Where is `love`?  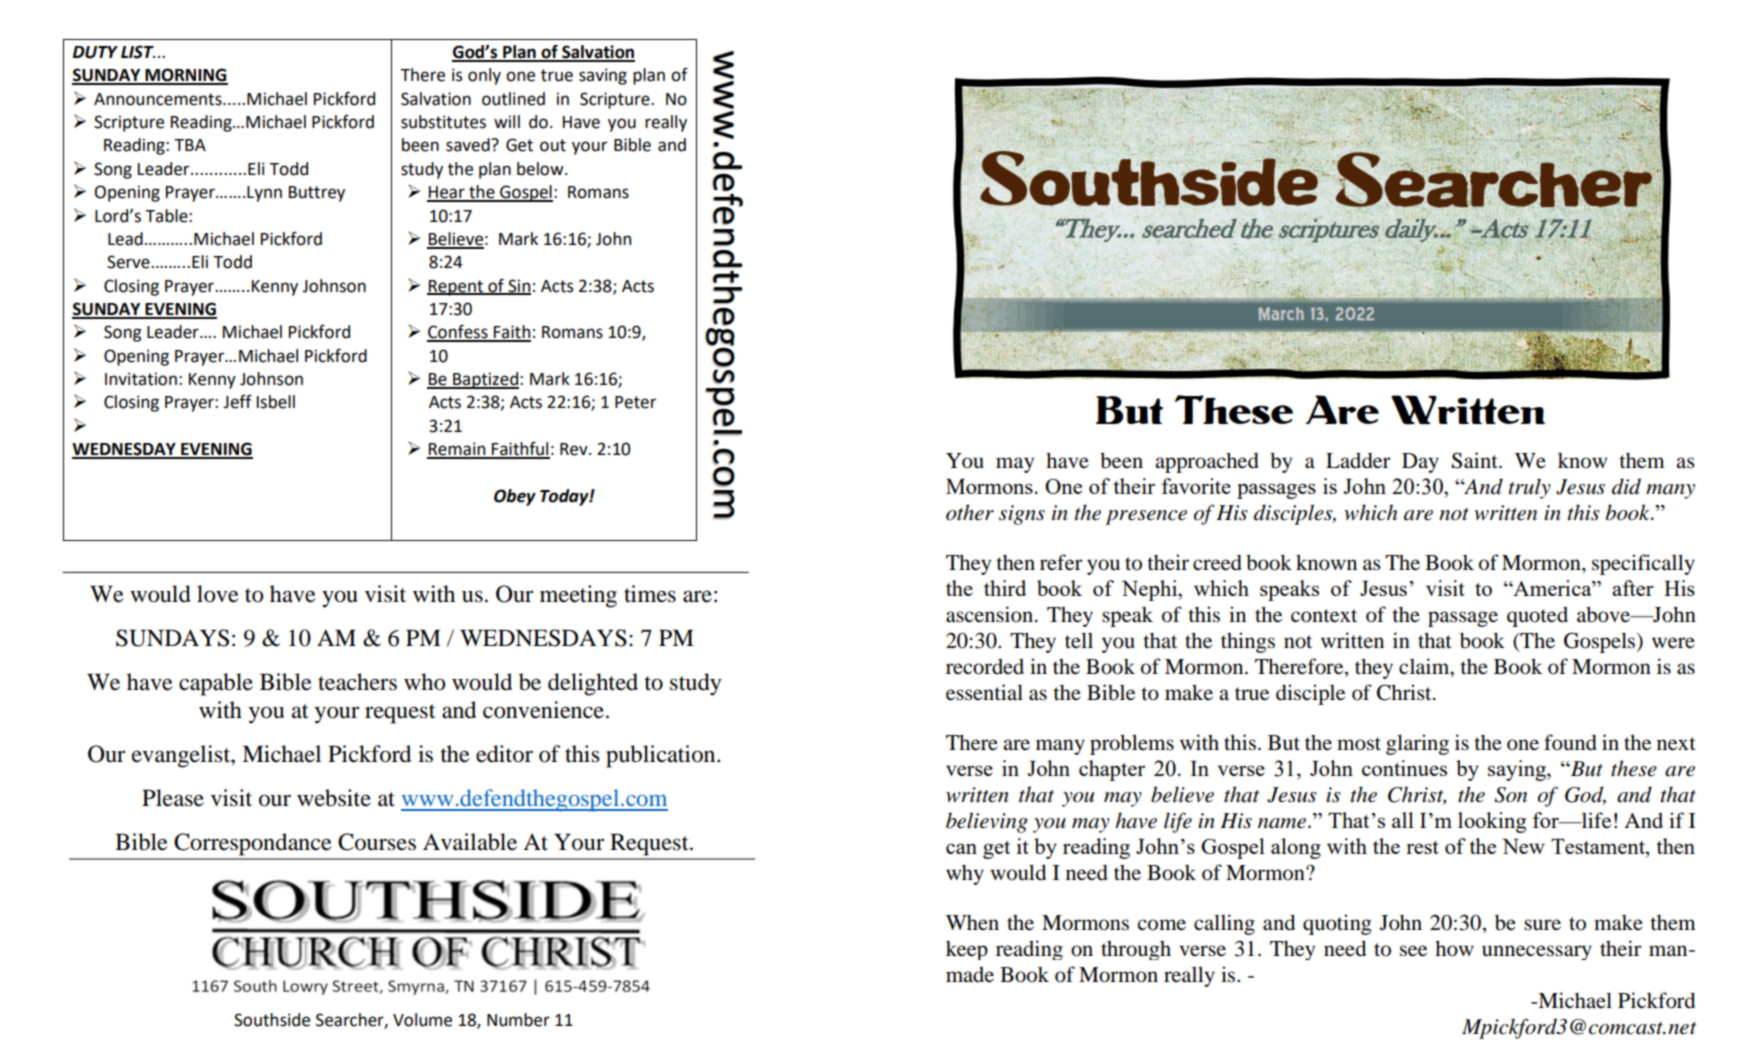 love is located at coordinates (218, 594).
